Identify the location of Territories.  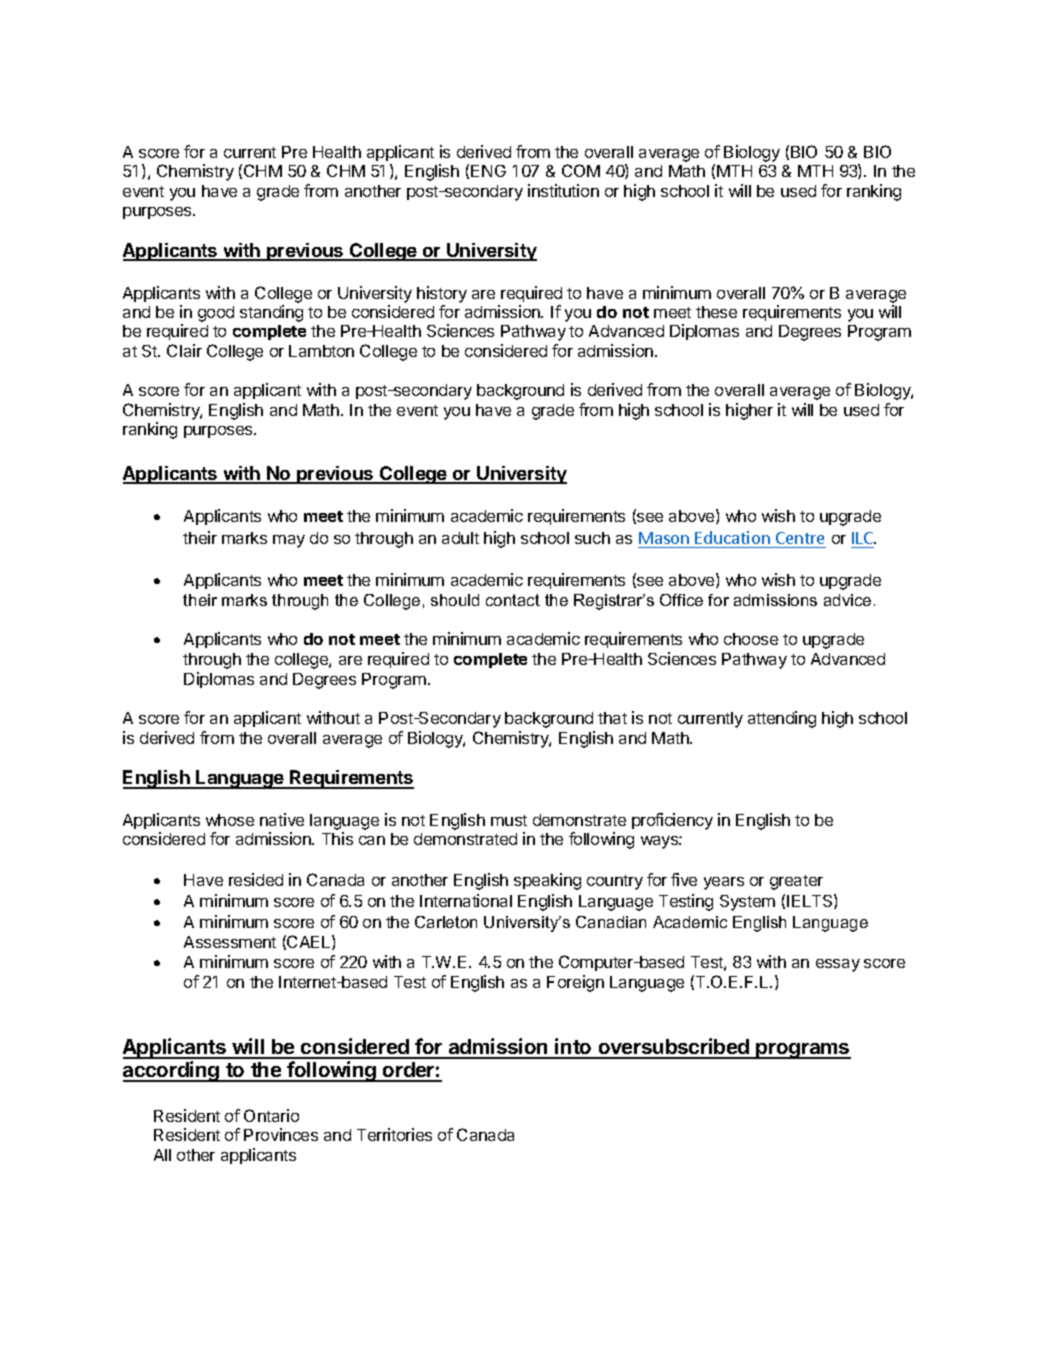
(394, 1134).
